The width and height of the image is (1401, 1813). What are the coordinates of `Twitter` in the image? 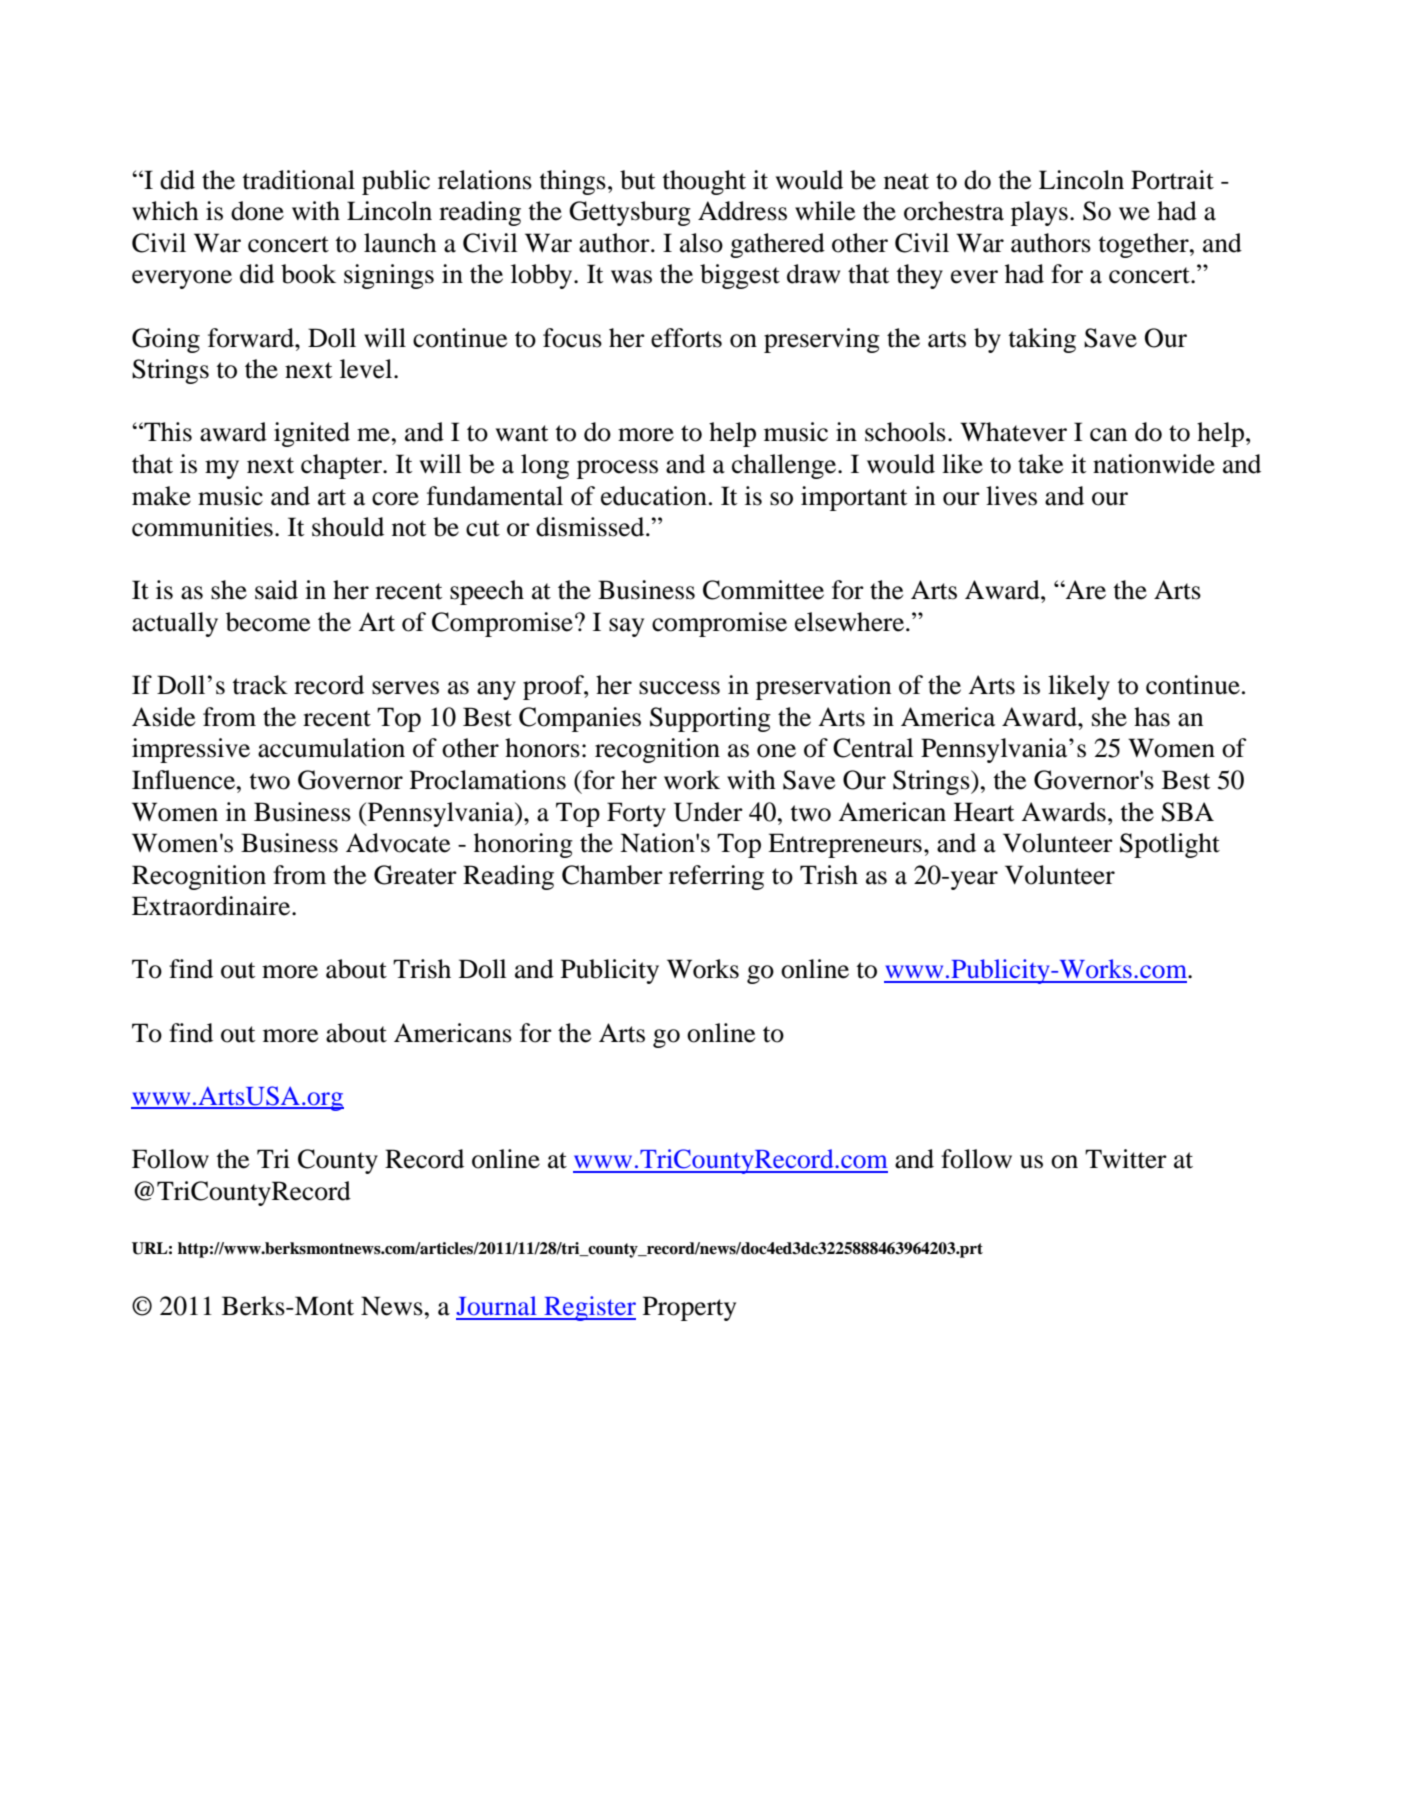 It's located at (1126, 1159).
